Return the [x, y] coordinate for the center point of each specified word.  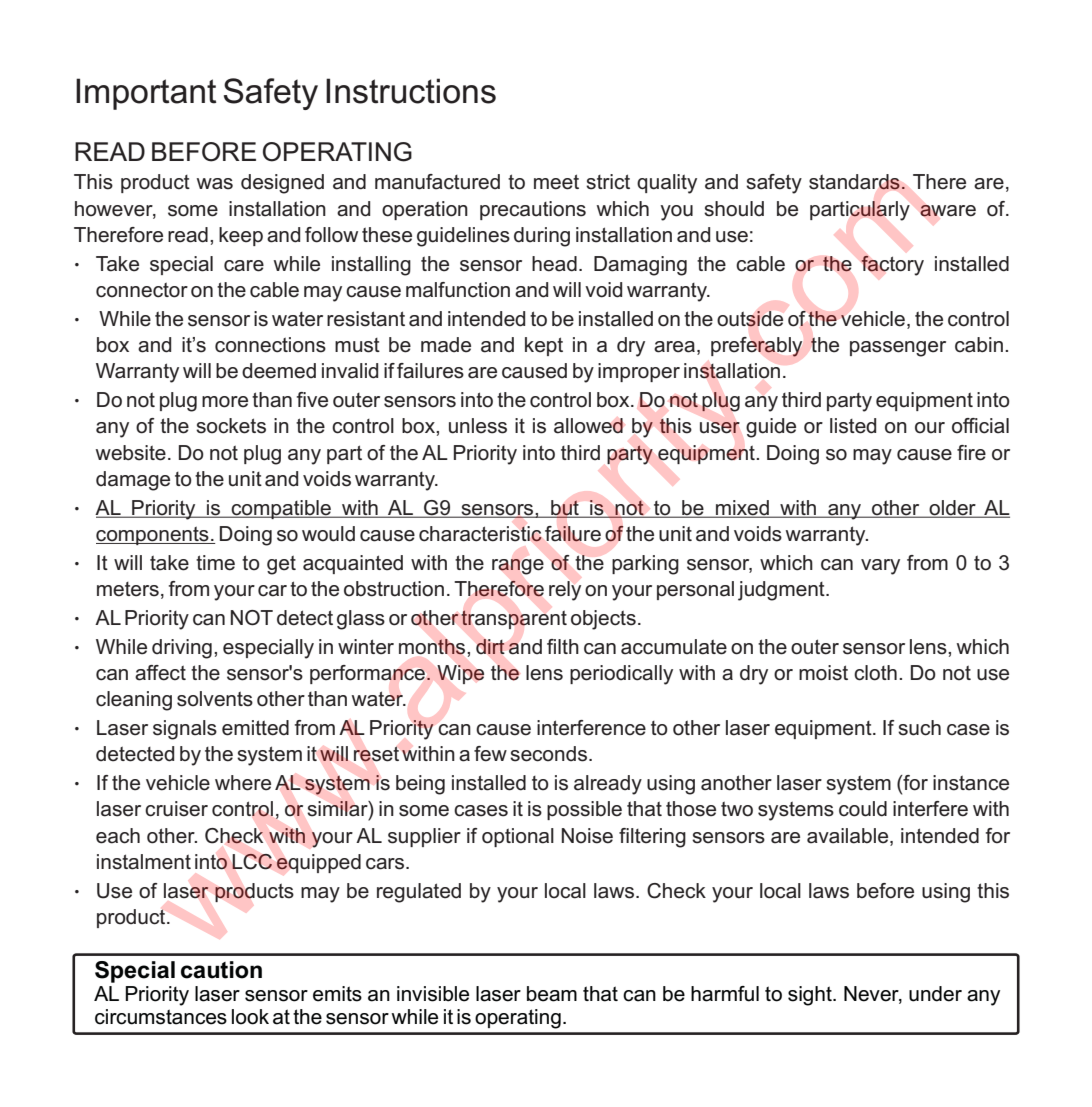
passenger [898, 349]
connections [270, 345]
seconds [548, 754]
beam [552, 994]
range [518, 567]
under [935, 994]
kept [544, 346]
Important [146, 94]
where [243, 783]
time [215, 563]
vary [880, 567]
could [863, 809]
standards [855, 182]
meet [556, 182]
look [250, 1017]
